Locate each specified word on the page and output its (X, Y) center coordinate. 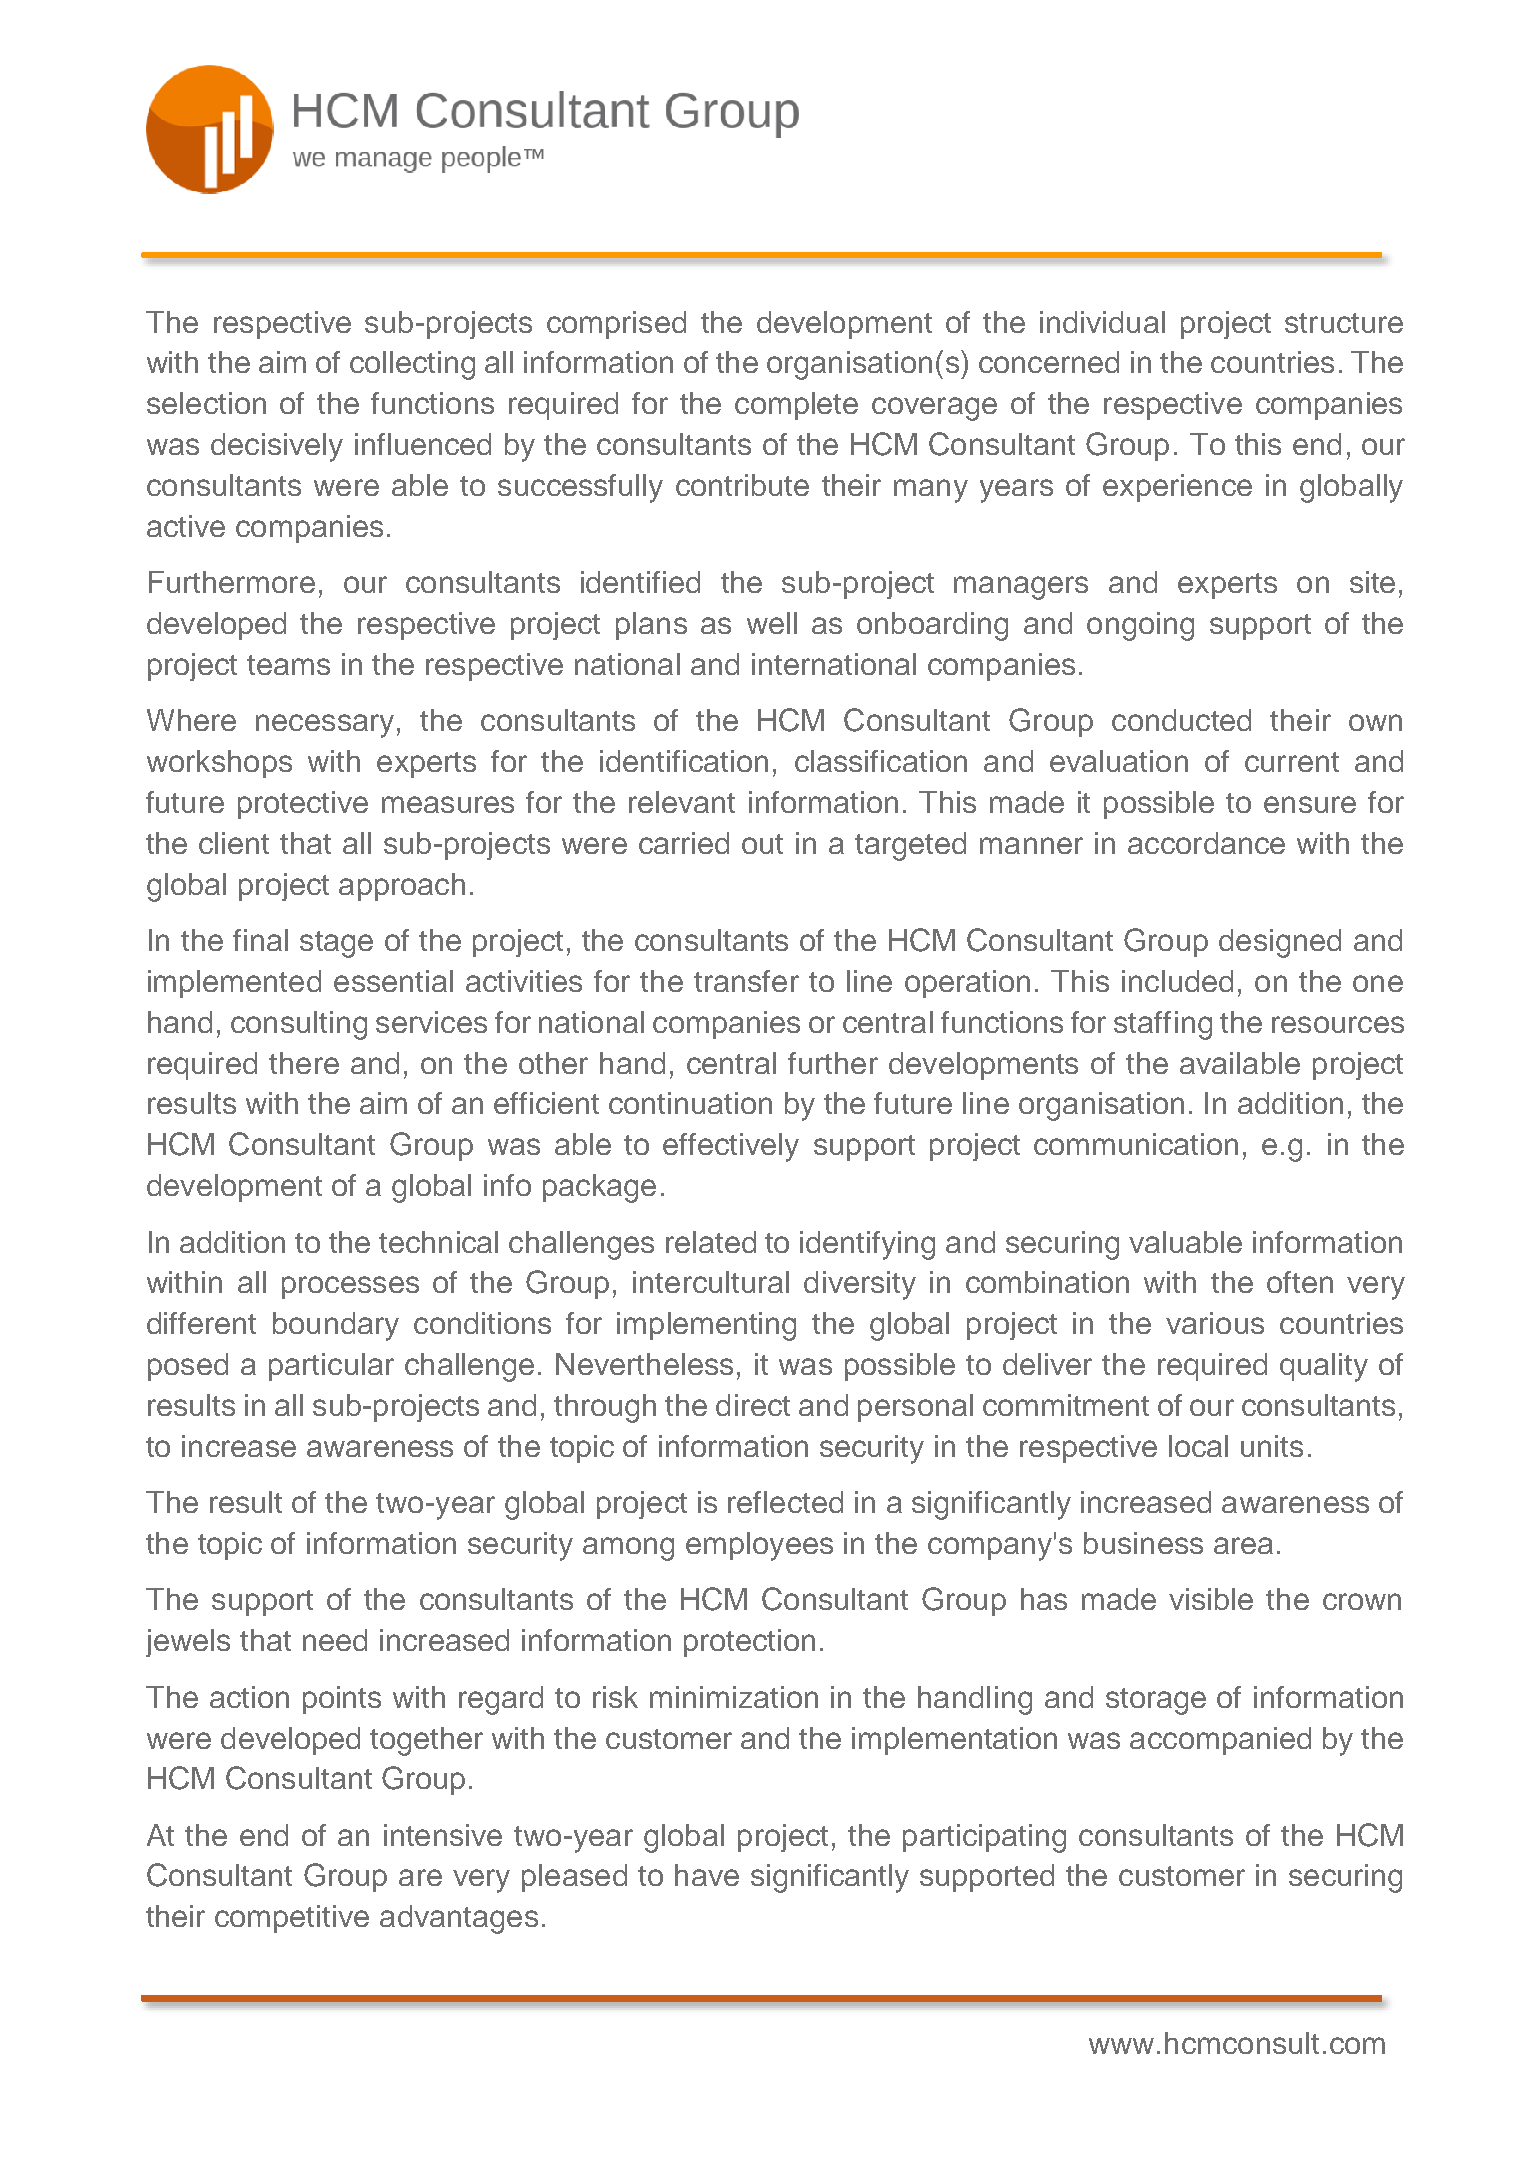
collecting (412, 365)
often (1300, 1282)
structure (1344, 323)
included (1177, 981)
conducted (1181, 720)
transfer (746, 981)
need (335, 1640)
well (772, 623)
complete (796, 406)
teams (288, 665)
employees (759, 1546)
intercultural (711, 1282)
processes (350, 1287)
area (1243, 1545)
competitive (292, 1919)
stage (336, 944)
